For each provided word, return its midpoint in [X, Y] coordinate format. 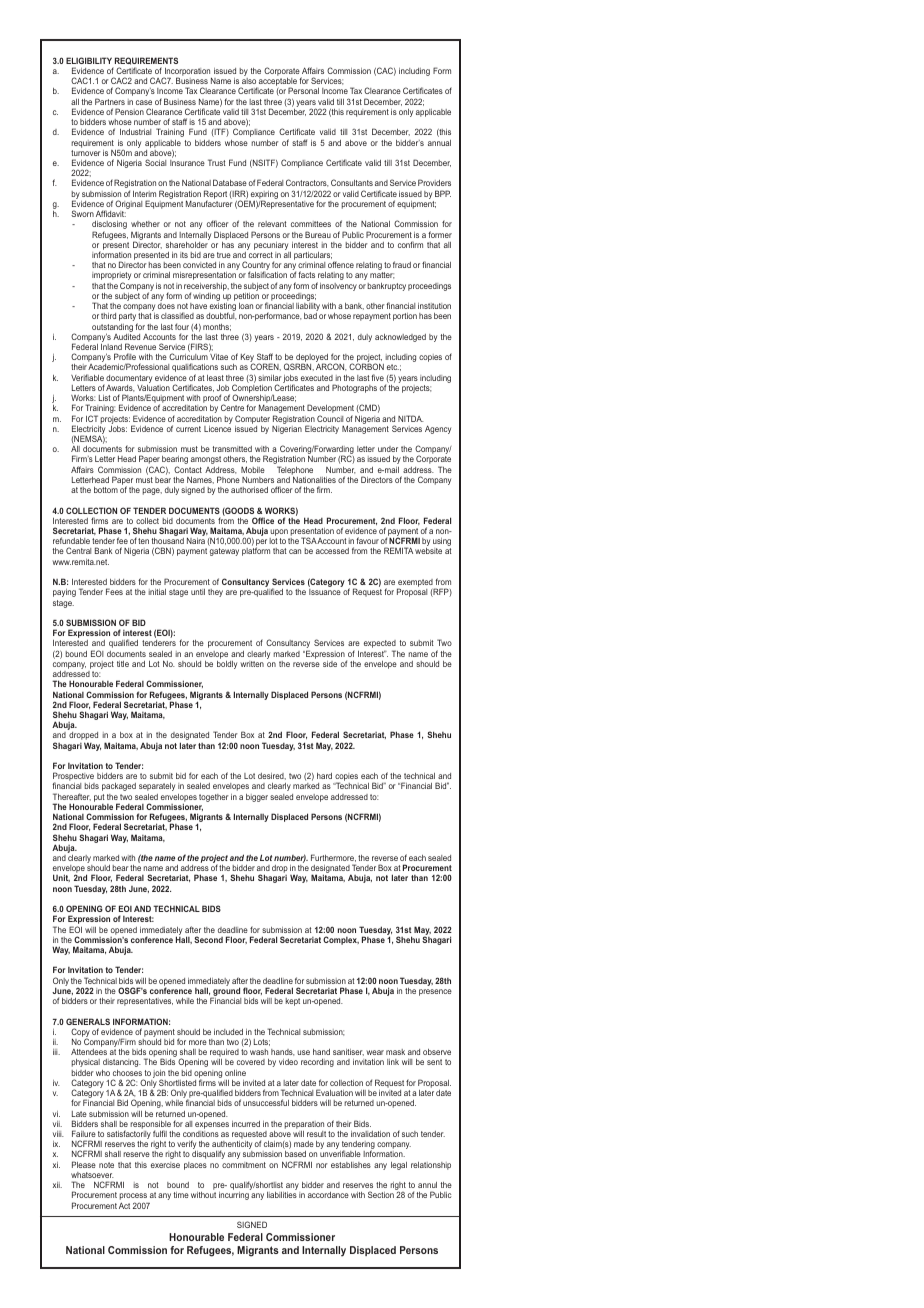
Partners [110, 101]
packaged [119, 787]
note [106, 1165]
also [249, 81]
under [388, 449]
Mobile [253, 469]
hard [324, 776]
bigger [257, 798]
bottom [106, 490]
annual [439, 143]
